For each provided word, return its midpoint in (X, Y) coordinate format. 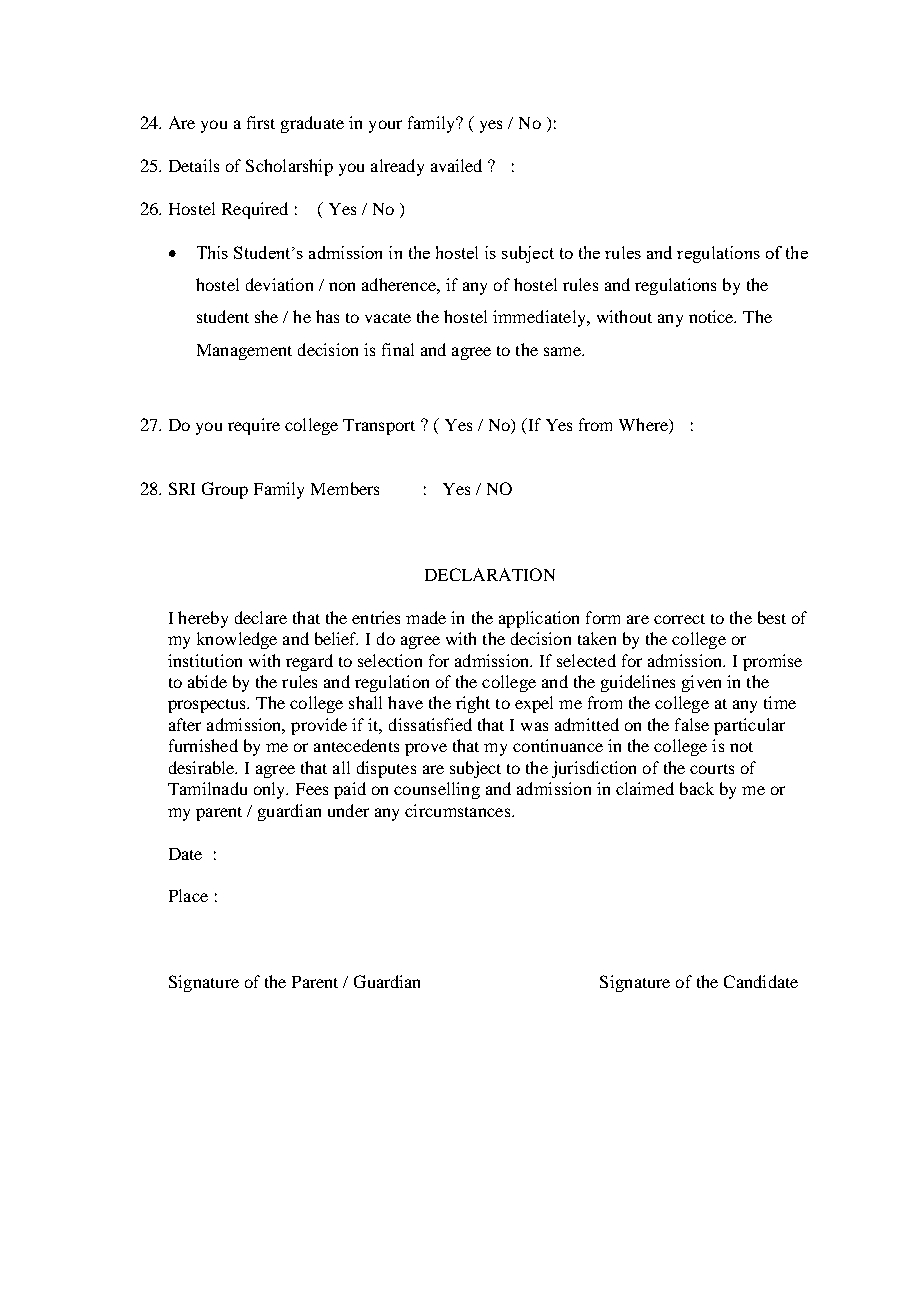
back (697, 788)
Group (225, 490)
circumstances (459, 810)
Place (188, 895)
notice (712, 316)
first (261, 122)
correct (679, 619)
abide (207, 681)
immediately (540, 318)
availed (456, 165)
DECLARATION (490, 574)
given (701, 683)
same (563, 351)
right (473, 704)
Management (244, 352)
